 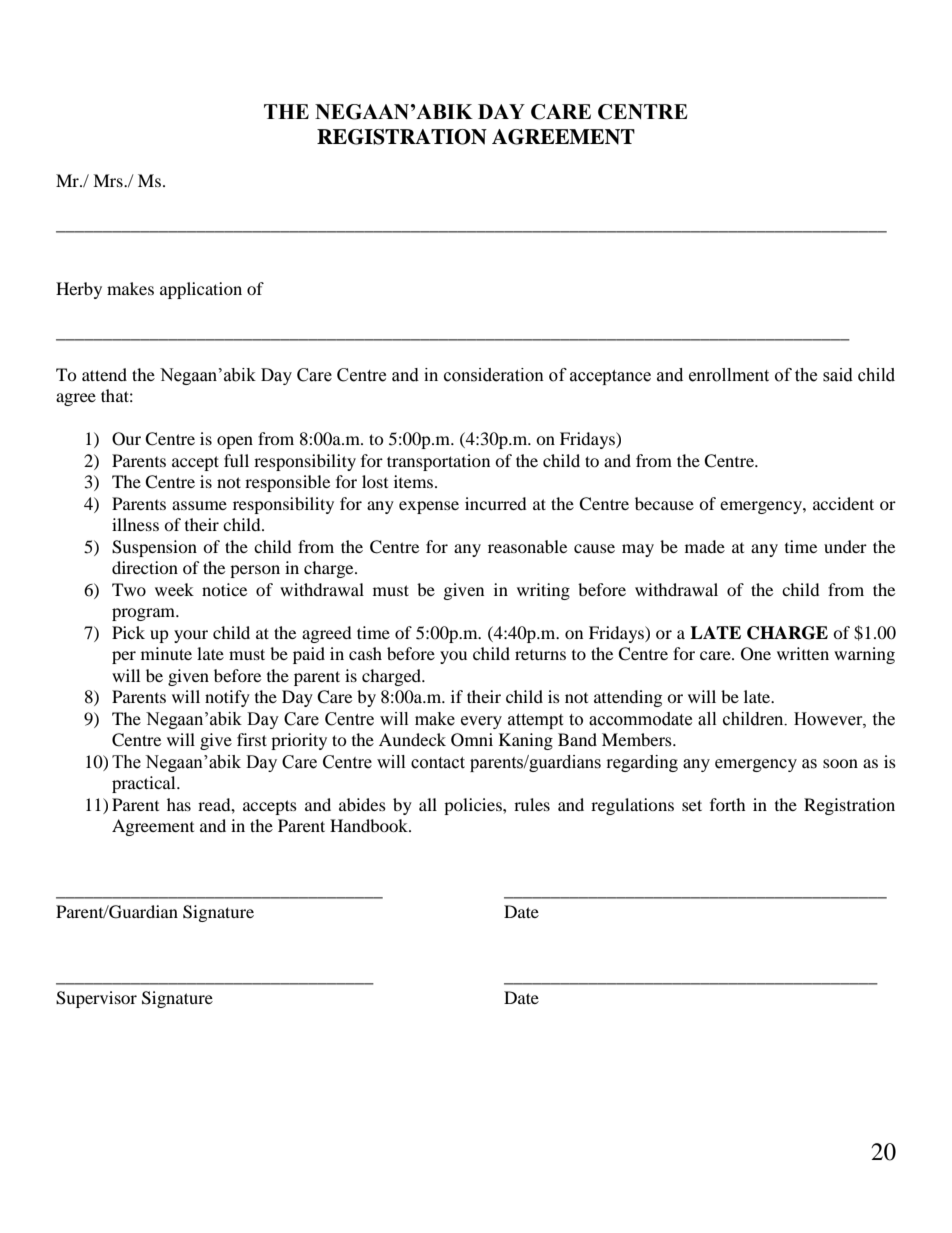 I want to click on made, so click(x=705, y=546).
